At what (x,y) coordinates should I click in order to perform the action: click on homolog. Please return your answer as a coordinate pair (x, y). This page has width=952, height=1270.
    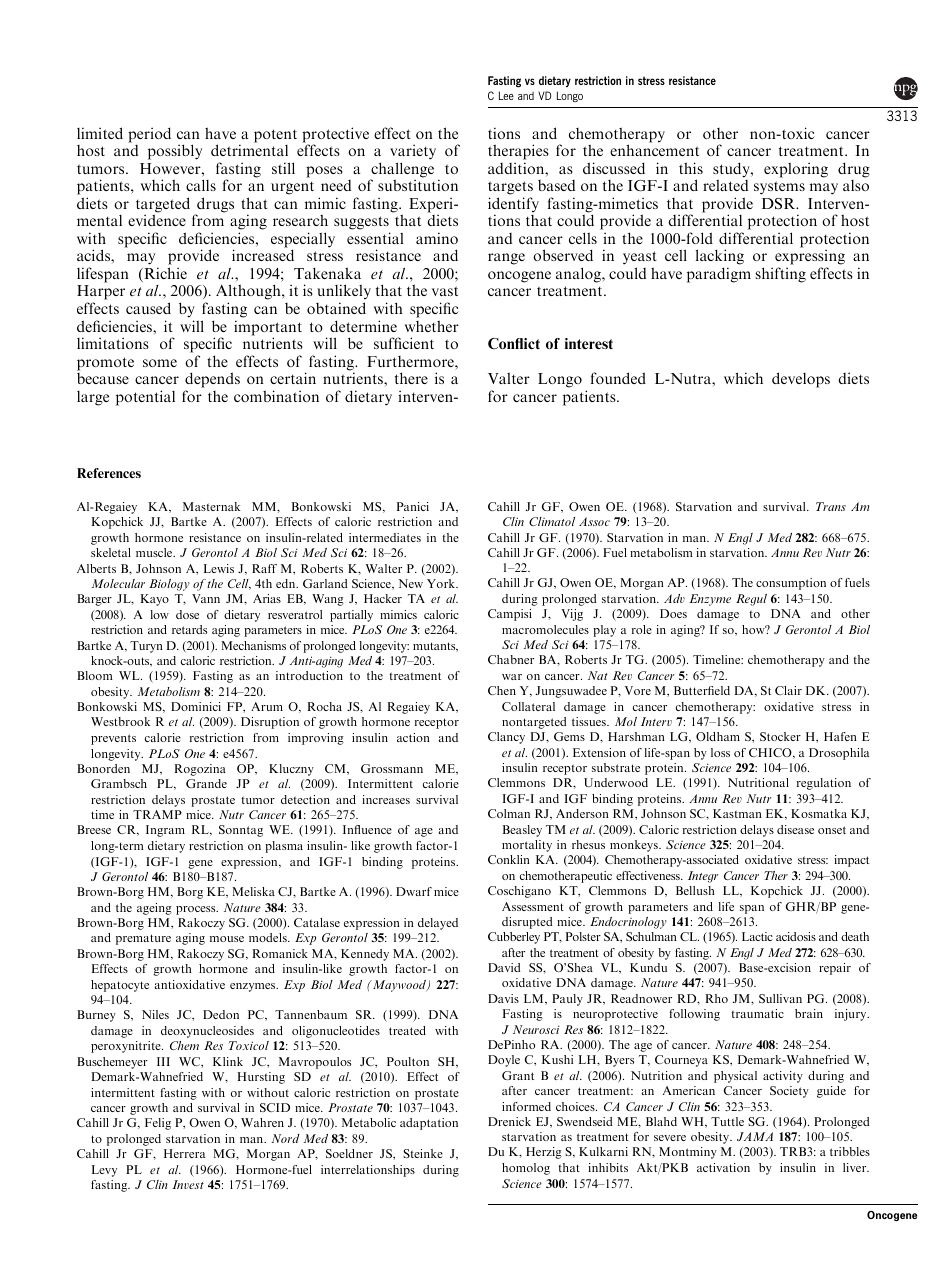
    Looking at the image, I should click on (526, 1169).
